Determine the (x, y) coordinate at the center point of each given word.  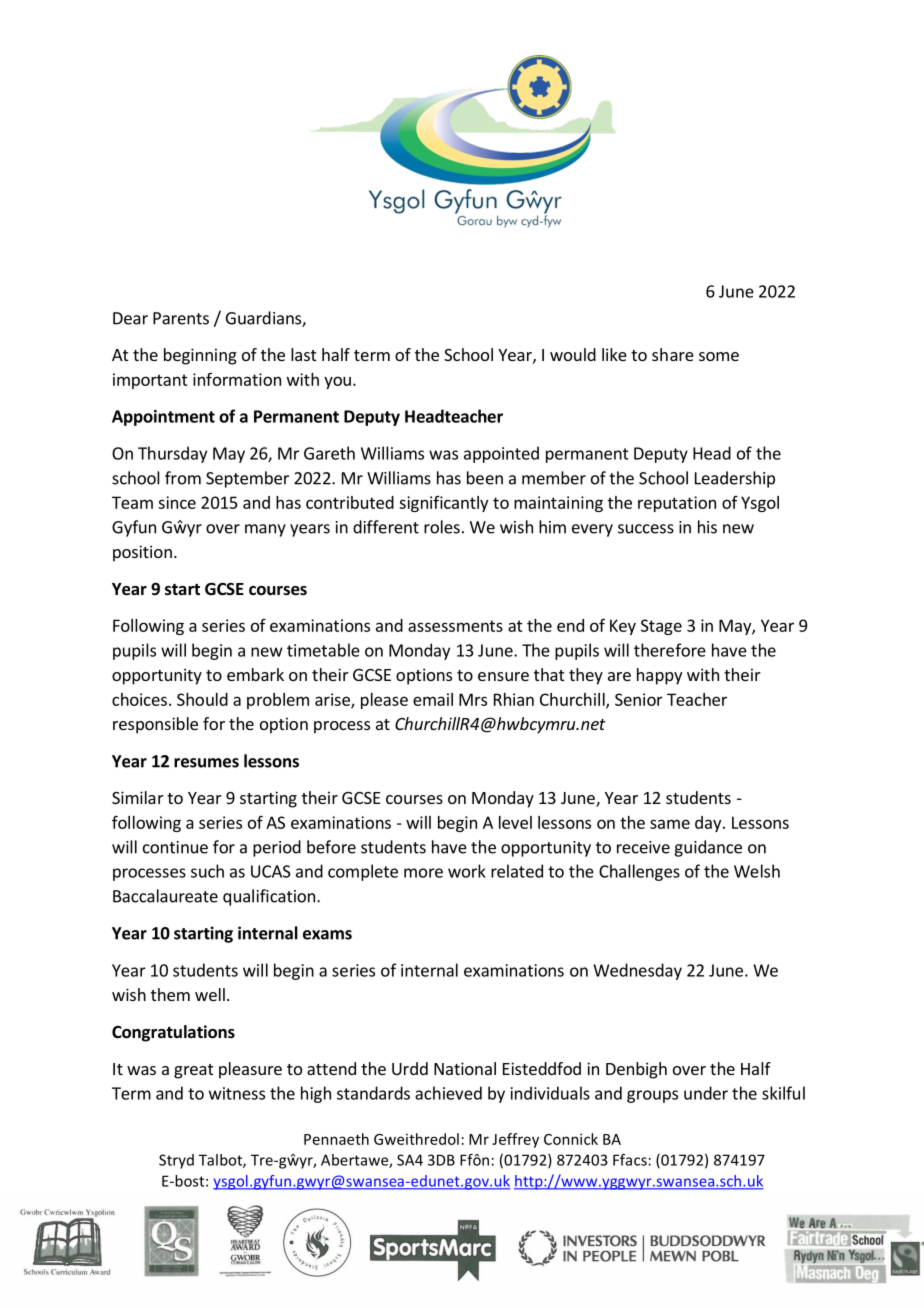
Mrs (473, 699)
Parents (181, 318)
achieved (448, 1093)
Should (202, 699)
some (719, 356)
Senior (639, 699)
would (573, 354)
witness (237, 1093)
